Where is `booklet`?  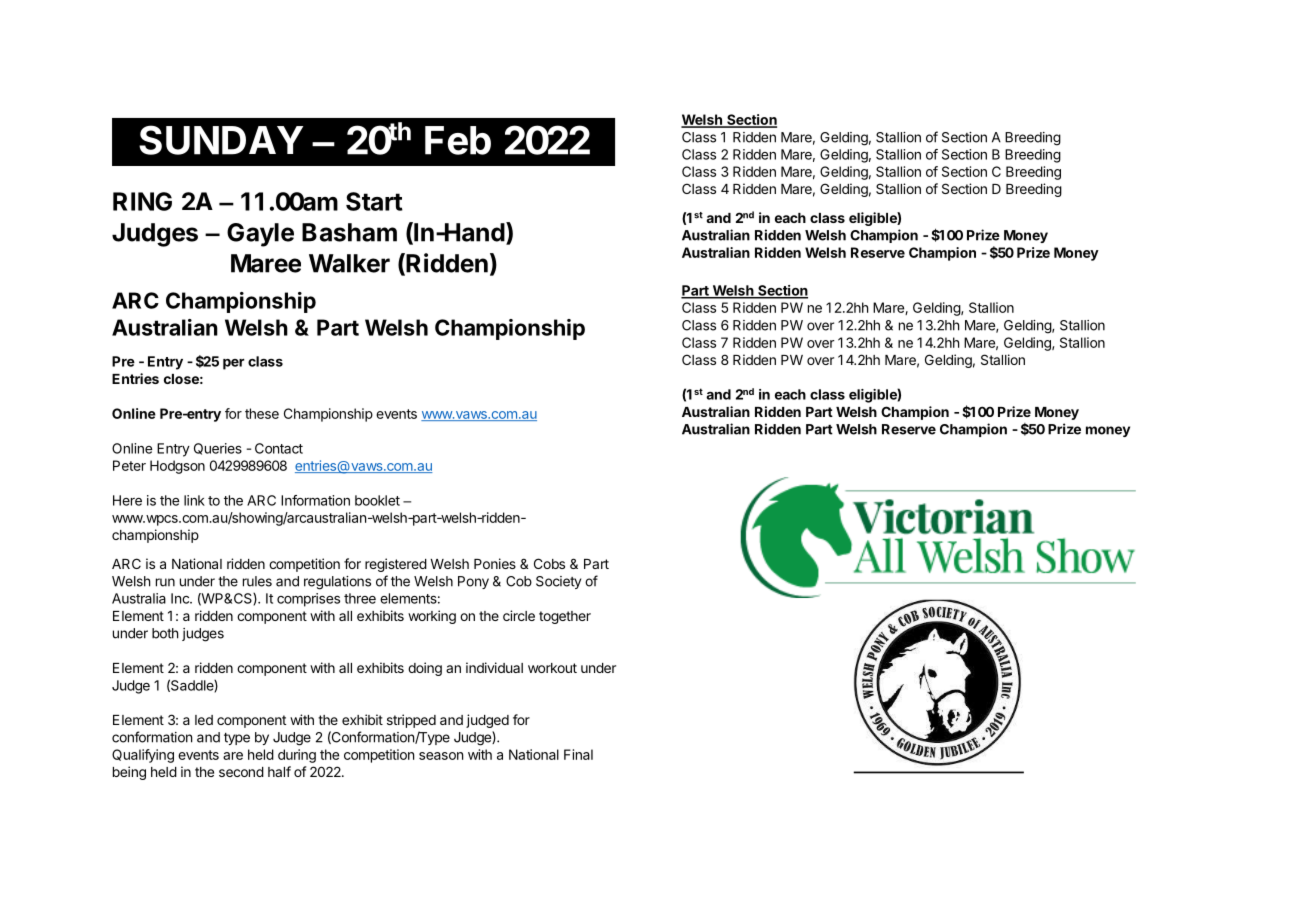
booklet is located at coordinates (377, 500).
